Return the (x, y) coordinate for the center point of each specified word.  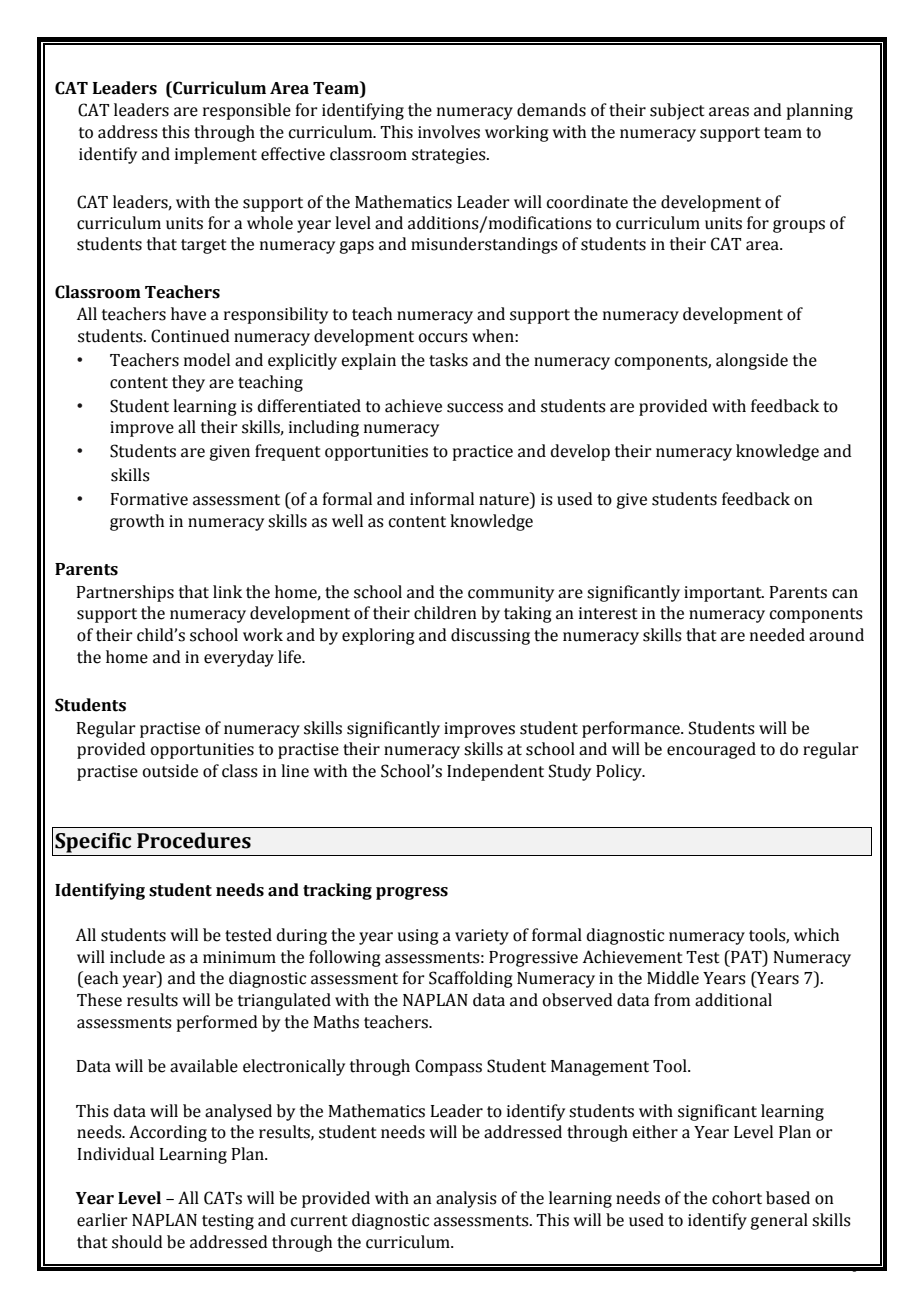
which (816, 935)
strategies (450, 156)
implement (216, 155)
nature (505, 499)
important (724, 594)
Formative (149, 499)
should (137, 1242)
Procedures (194, 840)
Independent (495, 772)
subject (677, 111)
